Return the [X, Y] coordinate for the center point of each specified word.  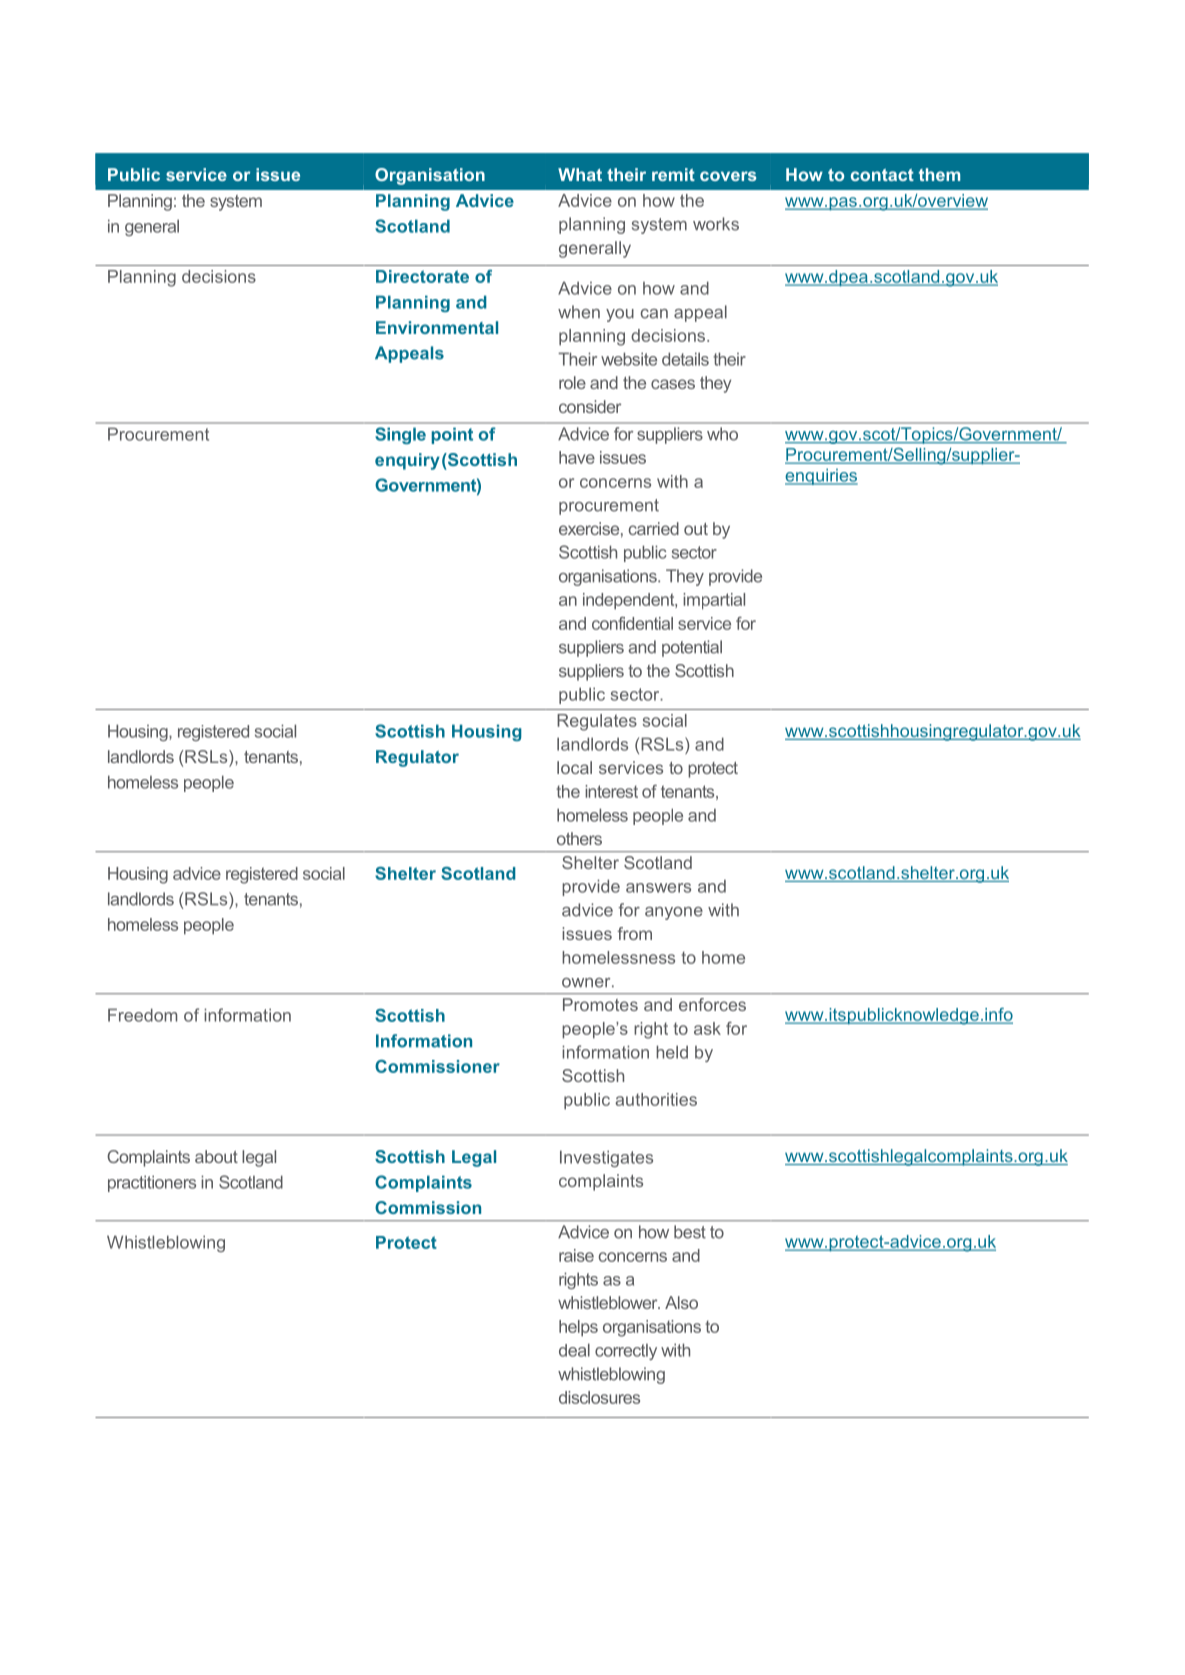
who [722, 434]
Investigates [606, 1158]
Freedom [142, 1015]
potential [692, 648]
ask [707, 1028]
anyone [674, 913]
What [580, 174]
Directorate [422, 276]
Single [400, 435]
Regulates [597, 722]
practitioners [152, 1183]
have [577, 457]
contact [882, 175]
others [579, 838]
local [574, 767]
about [216, 1156]
